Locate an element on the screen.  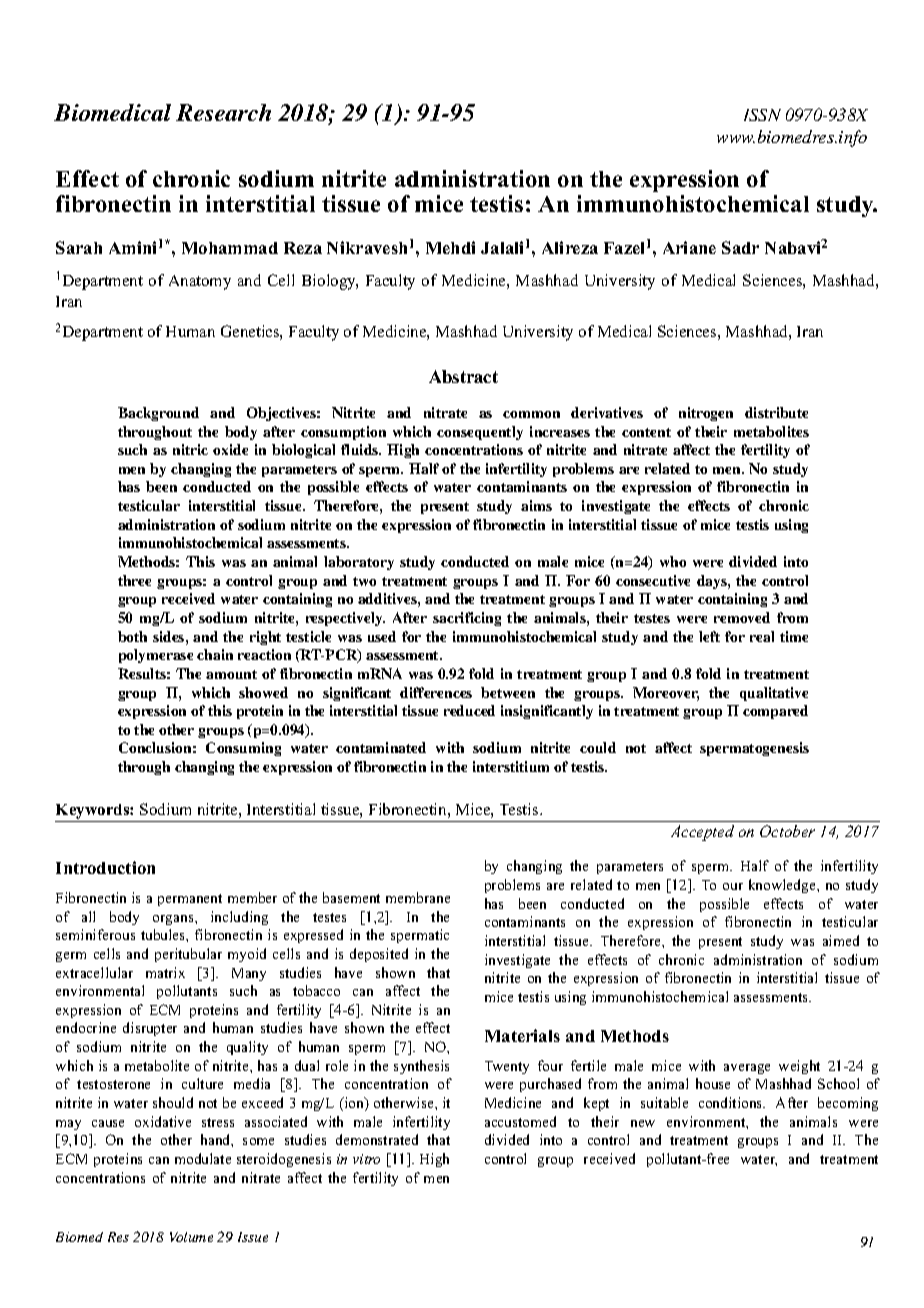
qualitative is located at coordinates (774, 694).
